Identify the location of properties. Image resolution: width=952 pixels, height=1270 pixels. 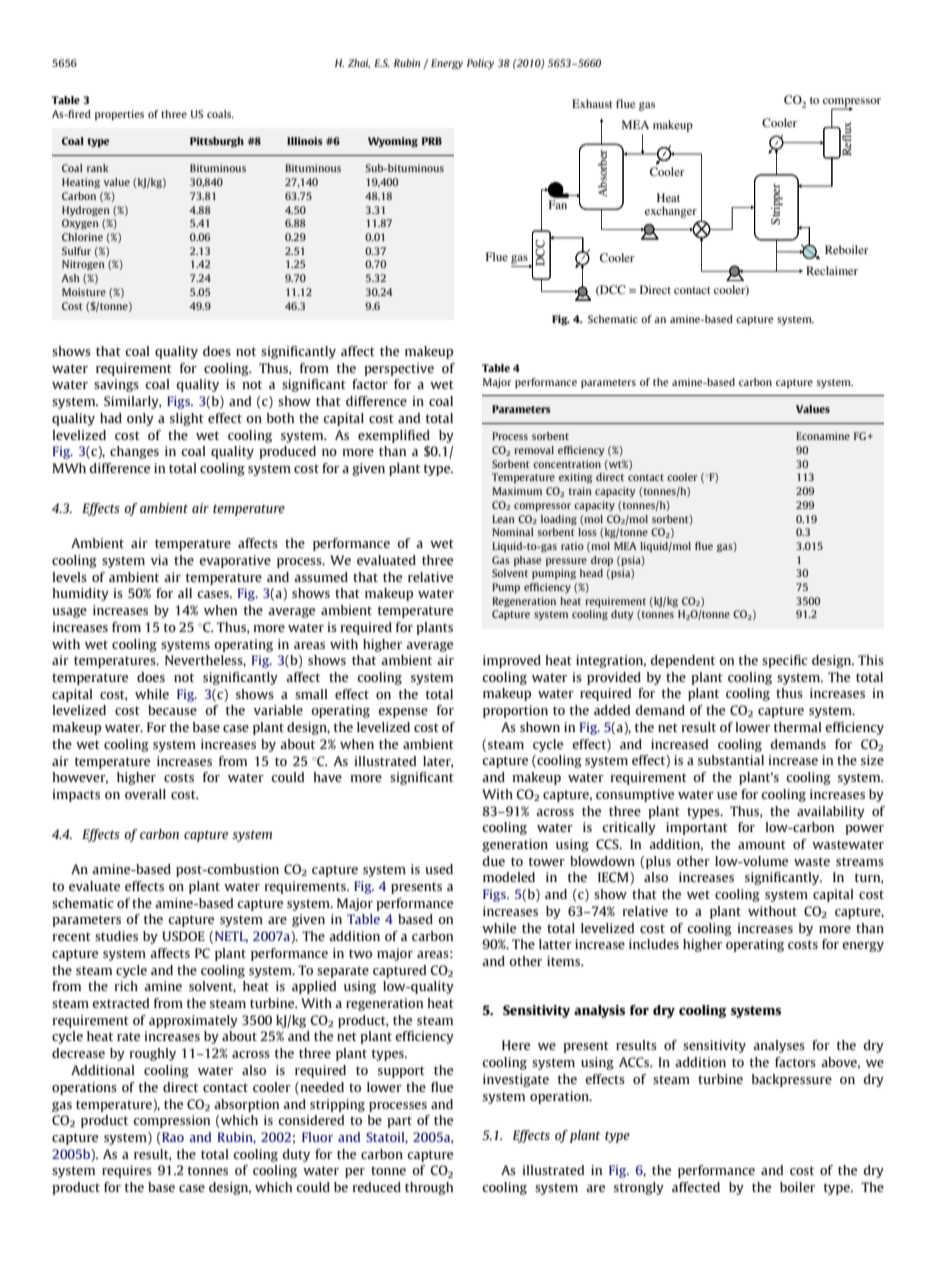
(119, 115).
